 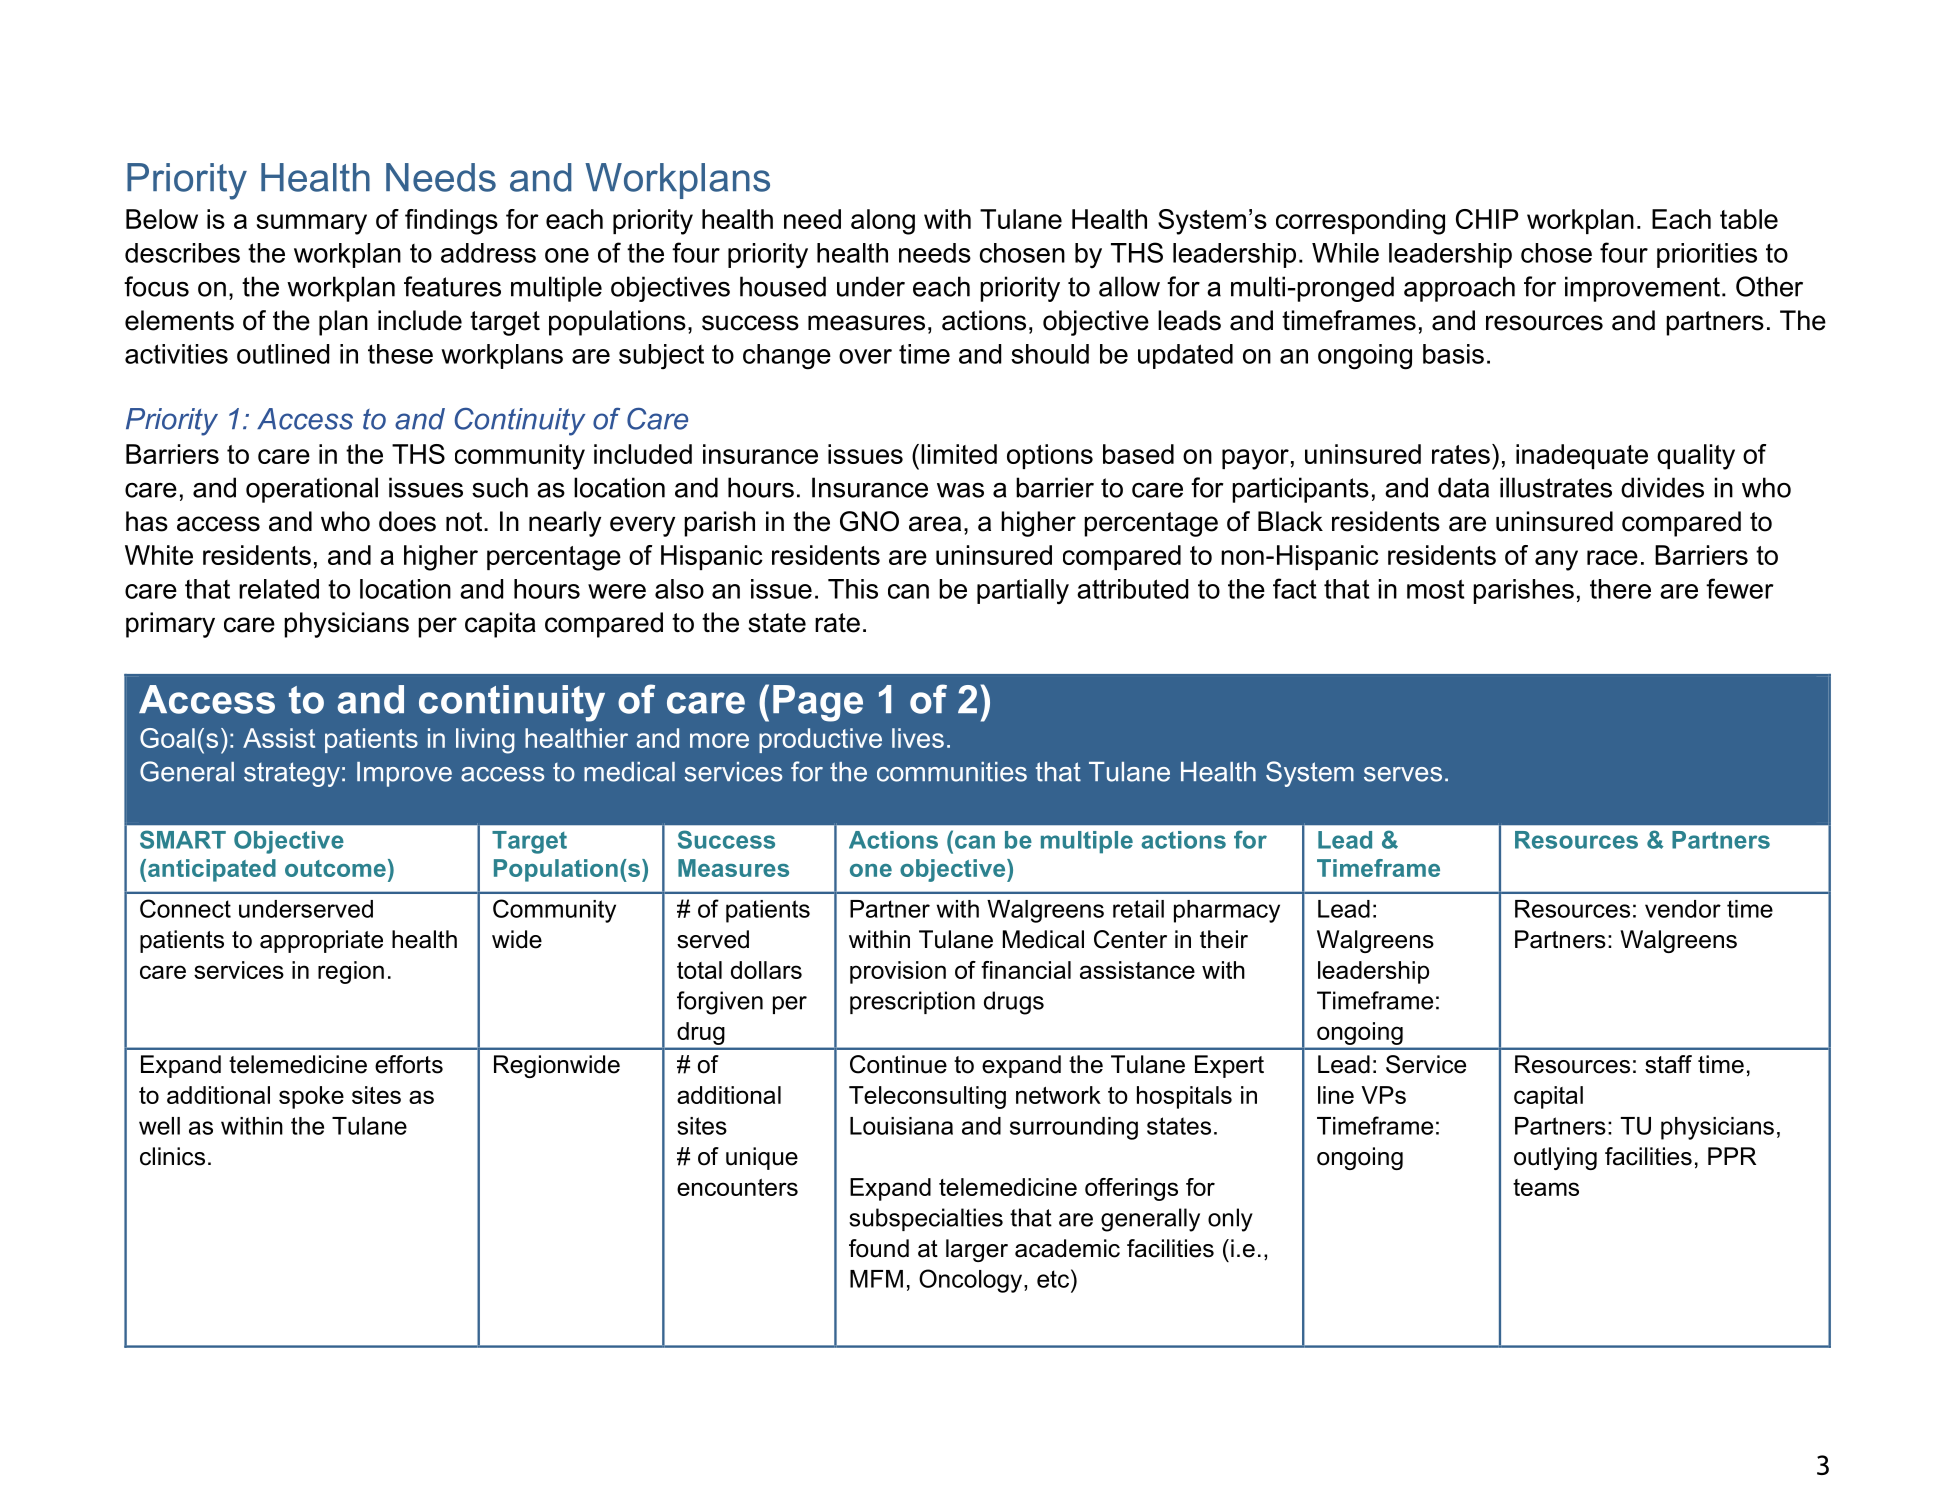 What do you see at coordinates (1403, 774) in the page?
I see `serves` at bounding box center [1403, 774].
